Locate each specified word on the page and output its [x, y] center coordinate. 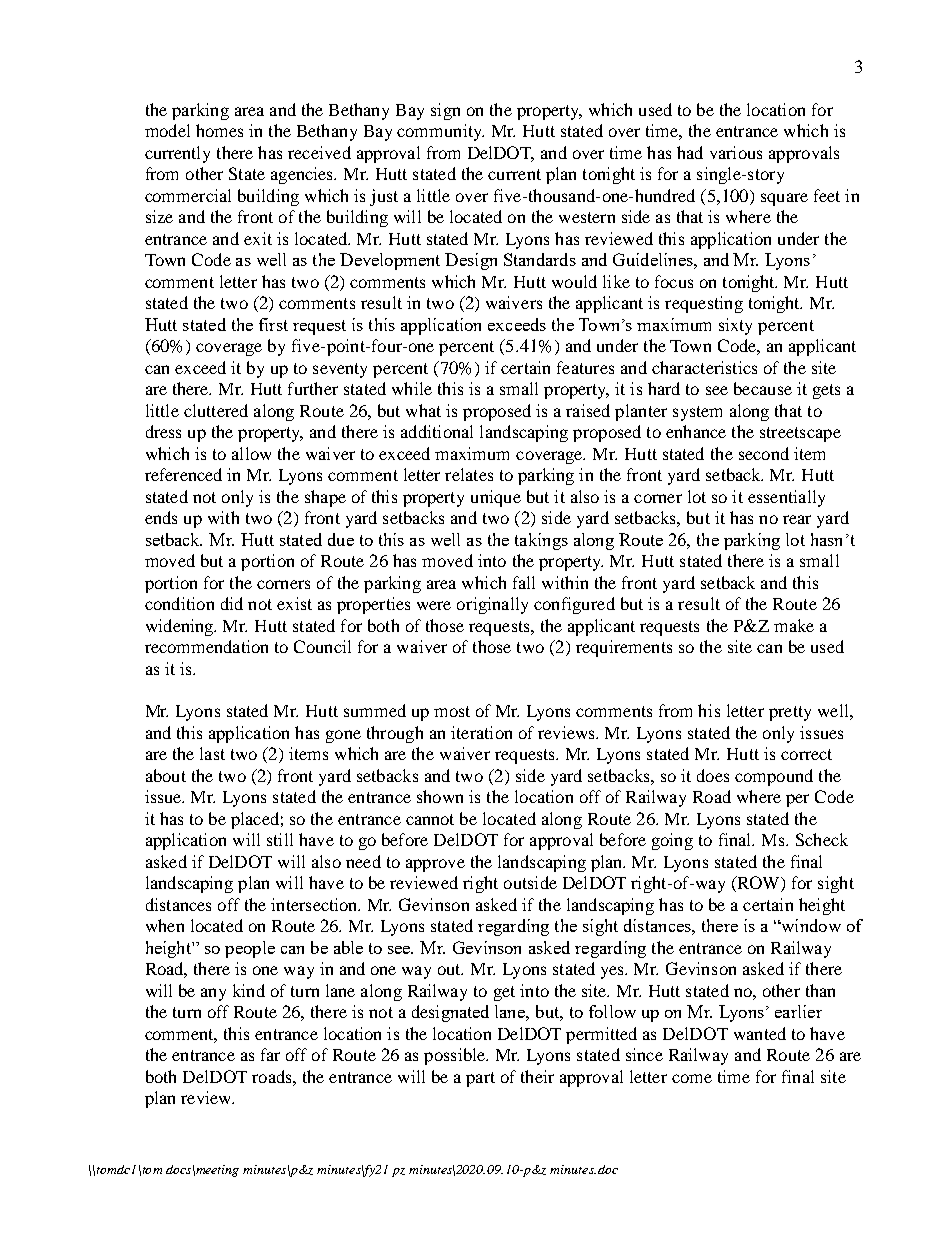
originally [492, 605]
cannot [430, 819]
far [270, 1054]
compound [774, 777]
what [423, 410]
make [794, 625]
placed [255, 820]
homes [219, 130]
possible [456, 1056]
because [763, 388]
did [232, 603]
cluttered [216, 410]
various [736, 152]
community [440, 132]
